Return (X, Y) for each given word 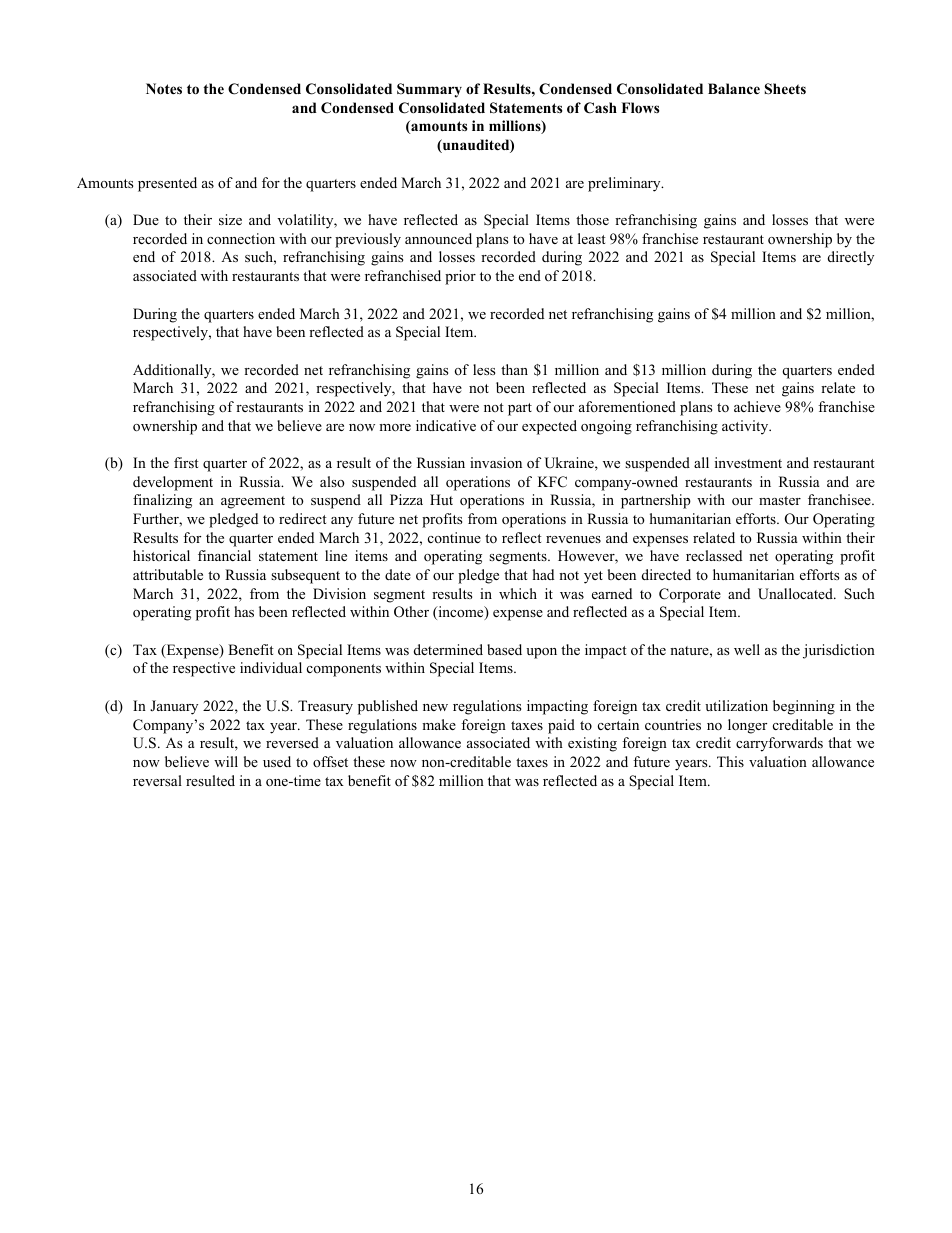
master (780, 500)
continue (454, 537)
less (484, 369)
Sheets (785, 89)
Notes (164, 89)
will (226, 761)
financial (224, 555)
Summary (429, 90)
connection (241, 239)
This (730, 761)
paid (561, 726)
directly (851, 258)
